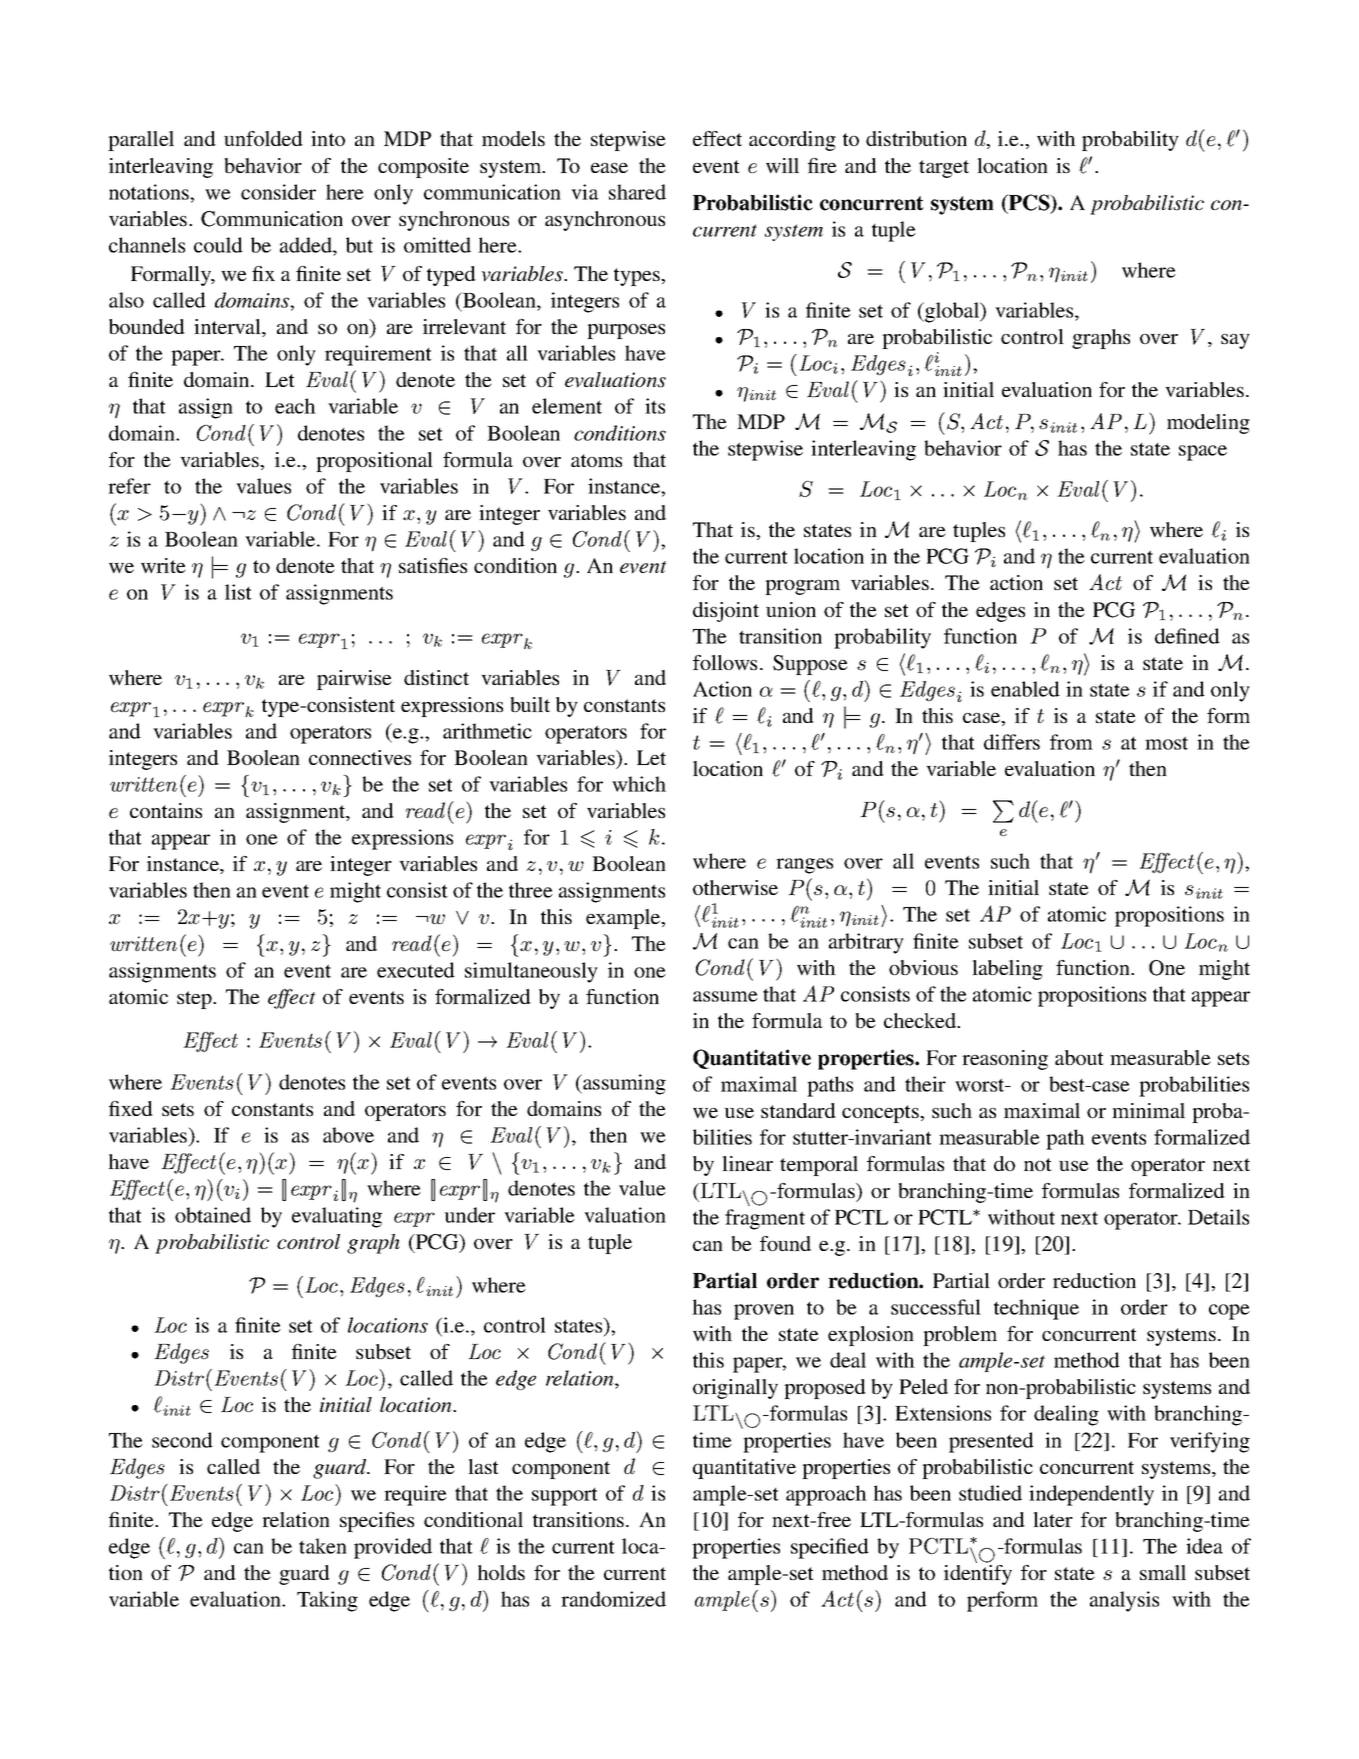  I want to click on fragment, so click(765, 1219).
